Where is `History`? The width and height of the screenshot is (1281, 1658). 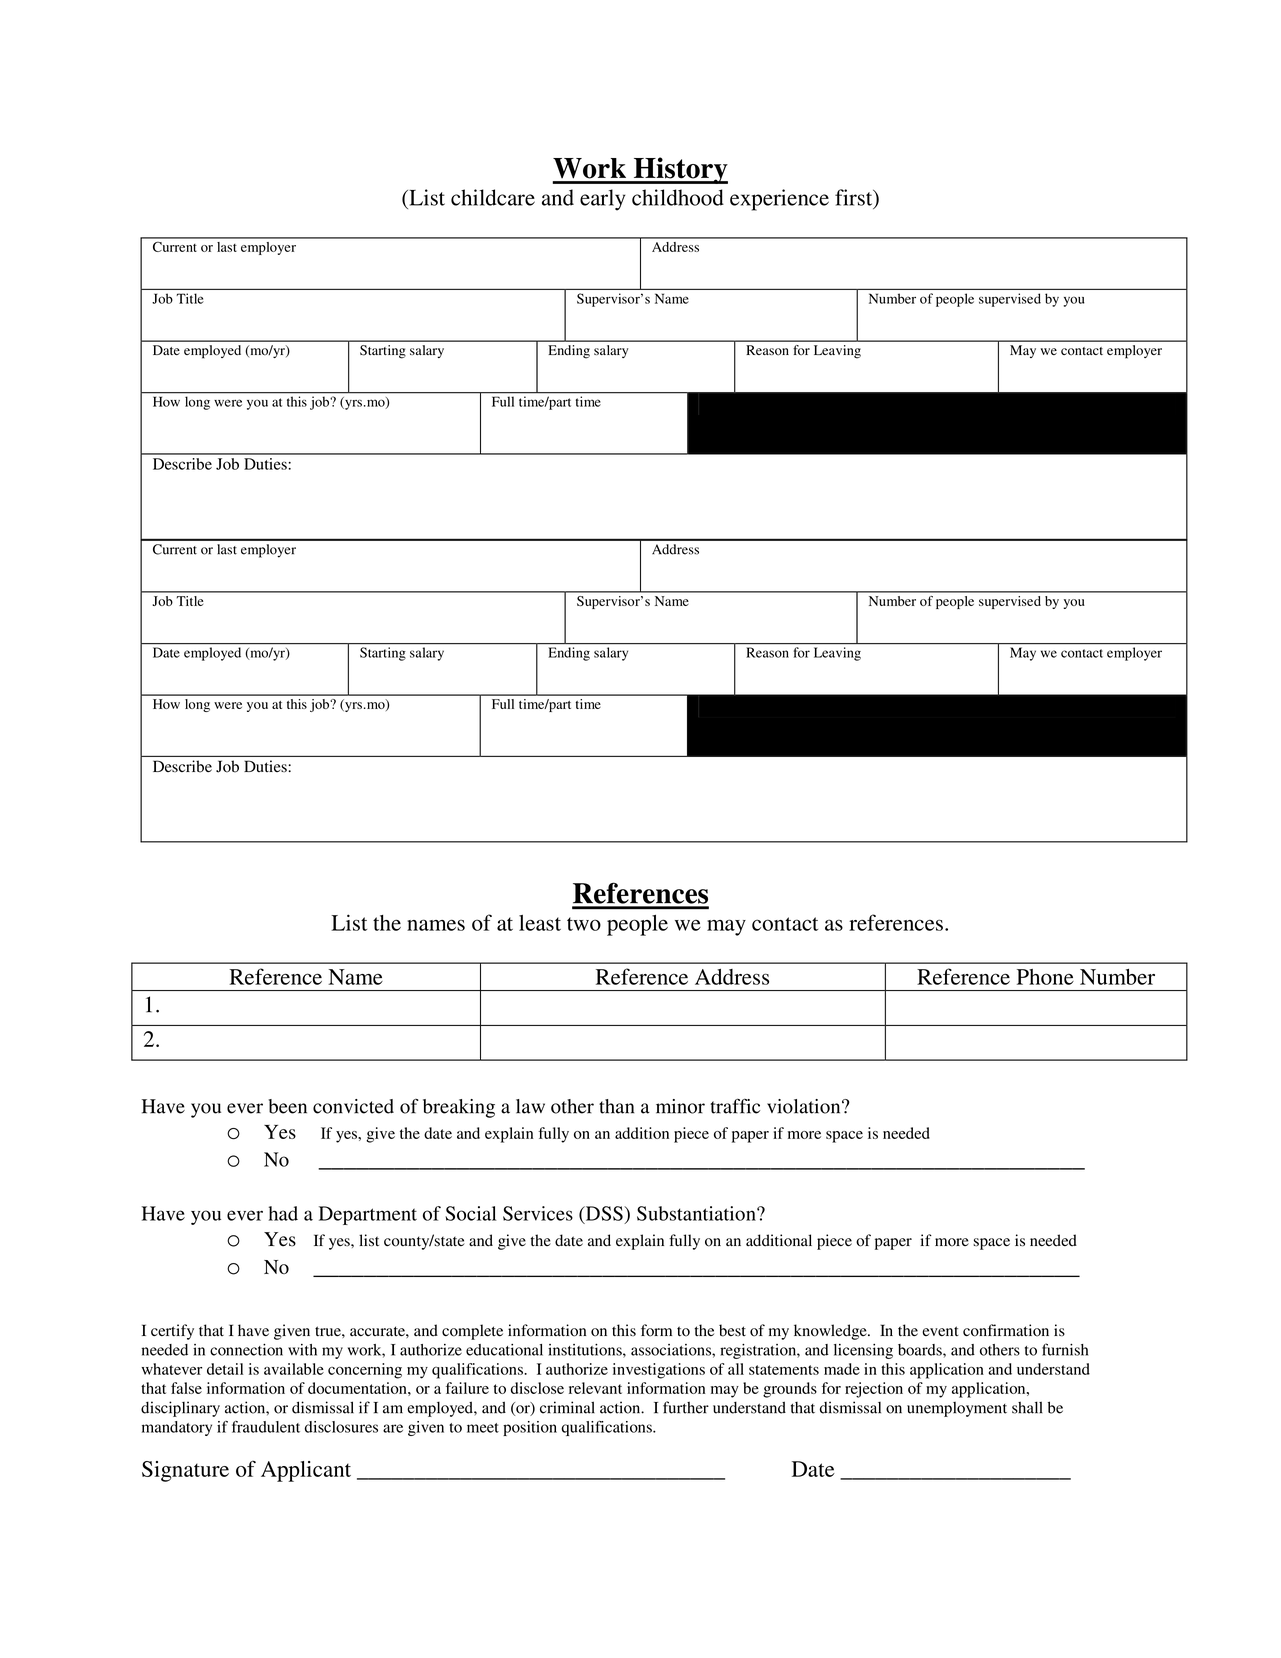
History is located at coordinates (679, 170).
